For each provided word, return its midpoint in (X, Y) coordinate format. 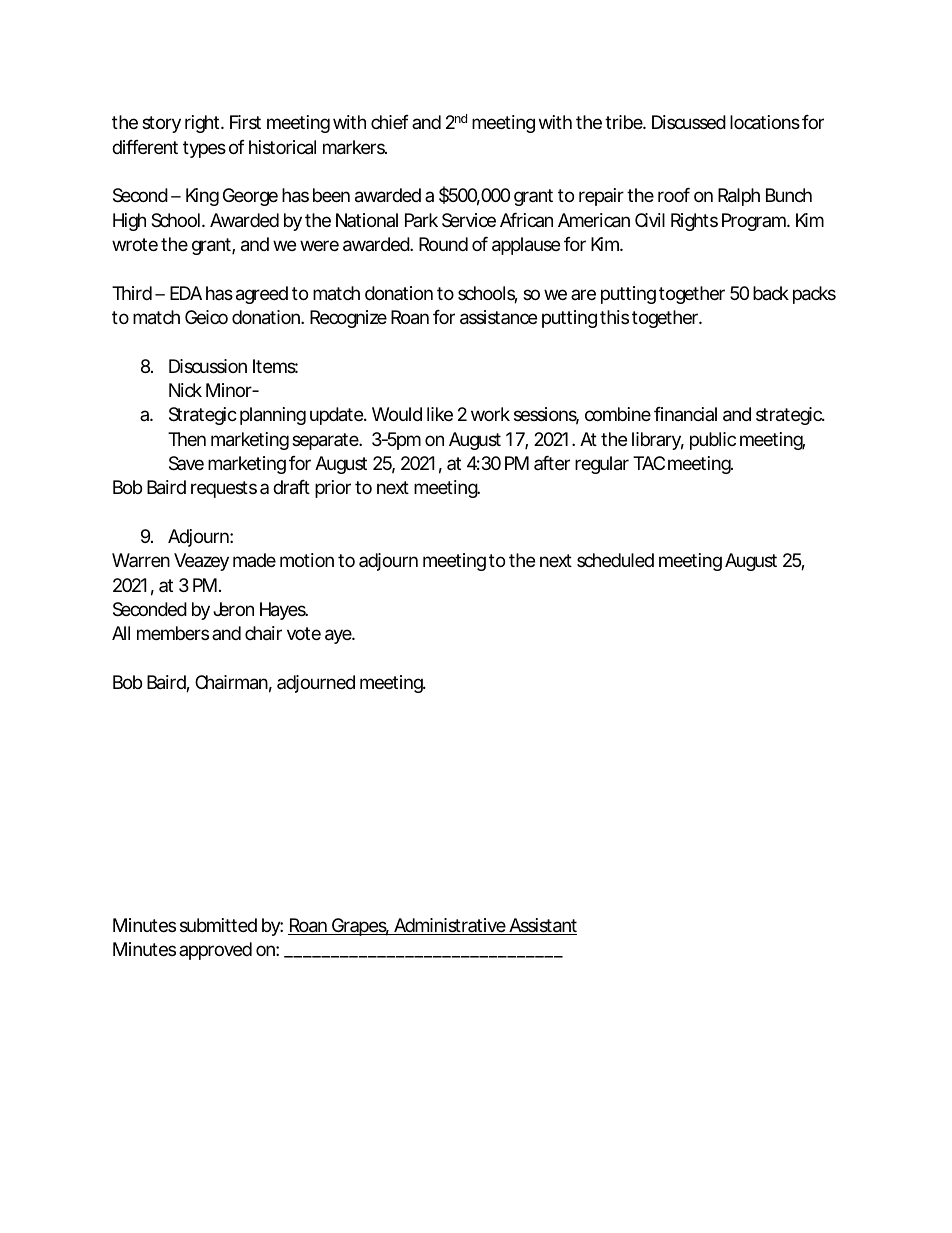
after (552, 463)
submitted (218, 925)
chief (390, 122)
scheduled (615, 560)
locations (765, 122)
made (254, 560)
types (204, 149)
